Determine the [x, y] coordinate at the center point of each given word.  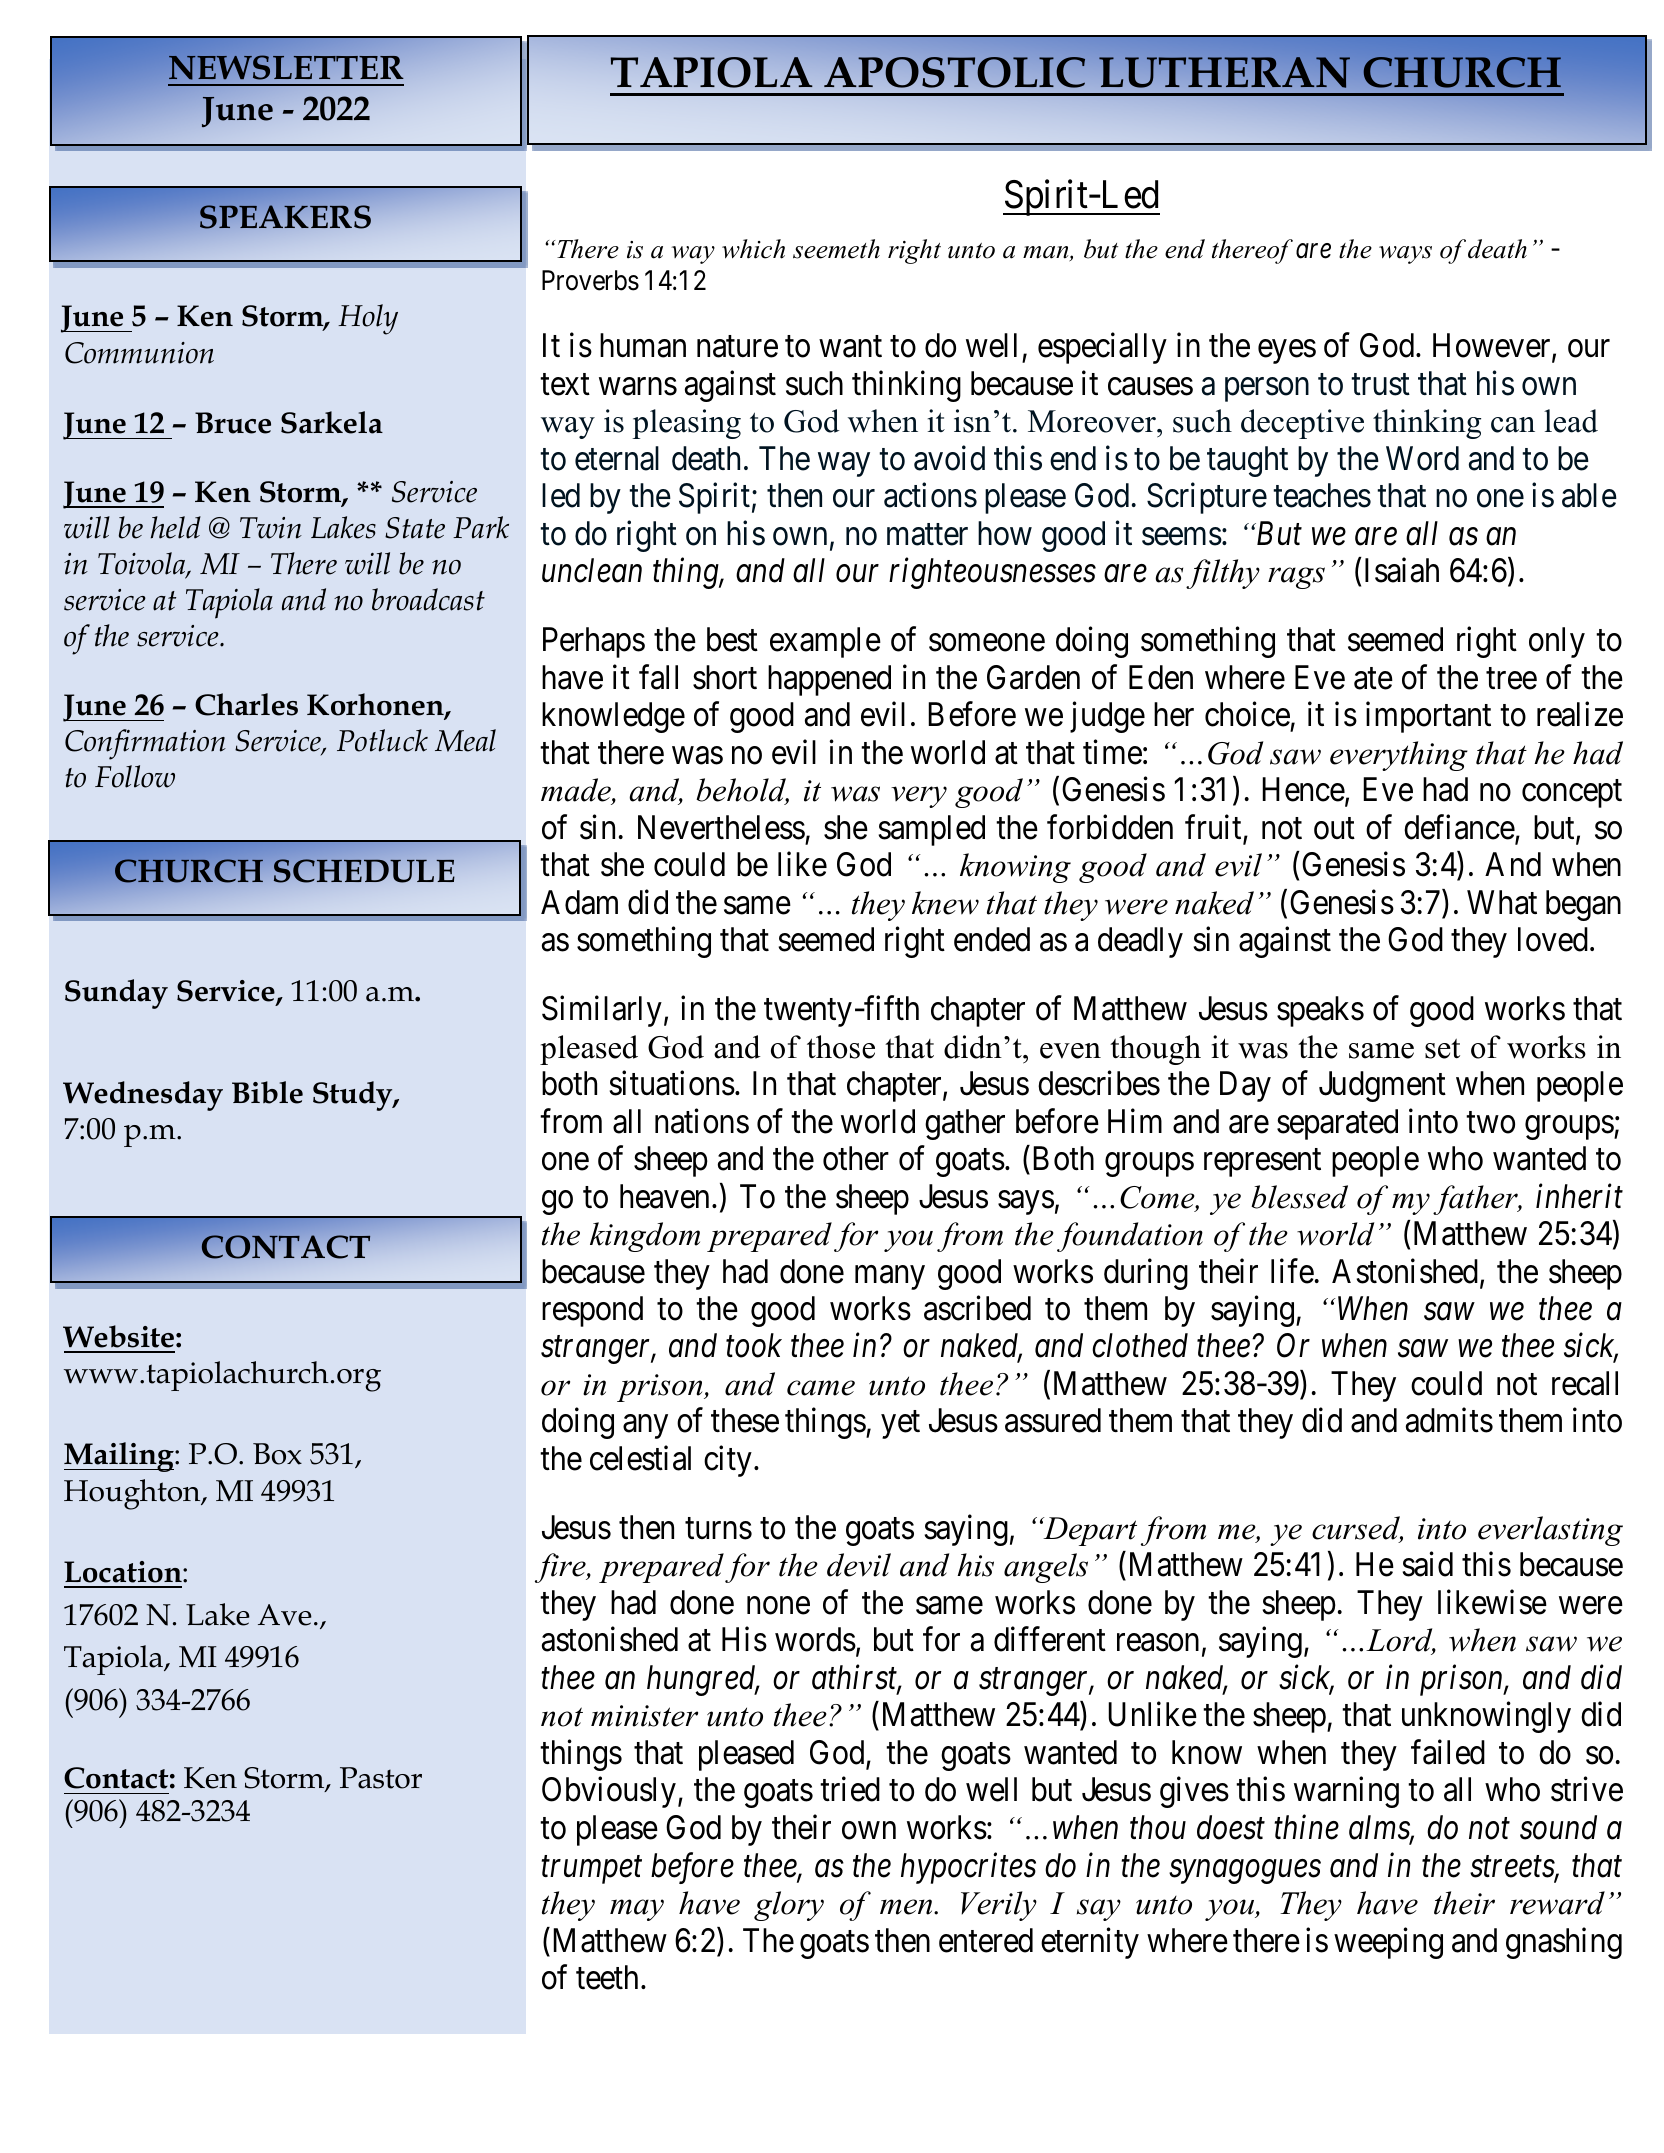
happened [829, 680]
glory [789, 1906]
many [890, 1278]
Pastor [381, 1778]
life [1292, 1271]
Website [118, 1336]
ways [1405, 255]
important [1428, 717]
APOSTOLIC [954, 72]
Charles [246, 704]
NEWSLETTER [286, 67]
